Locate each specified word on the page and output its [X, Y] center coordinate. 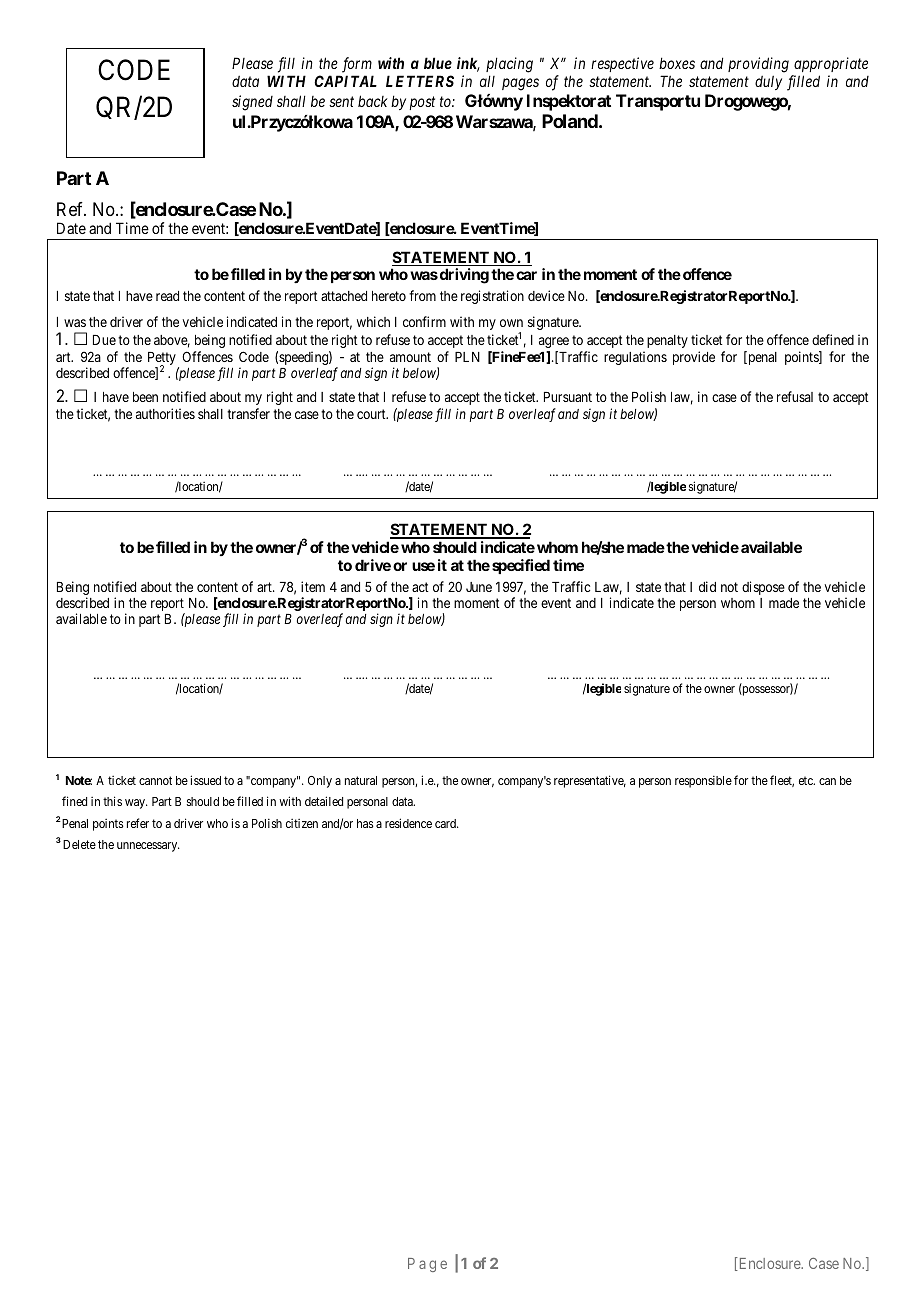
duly [768, 82]
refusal [795, 396]
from [422, 295]
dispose [763, 588]
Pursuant [568, 397]
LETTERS [420, 81]
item [313, 586]
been [145, 397]
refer [138, 823]
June [479, 587]
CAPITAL [345, 81]
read [167, 296]
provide [694, 358]
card [446, 823]
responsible [703, 781]
